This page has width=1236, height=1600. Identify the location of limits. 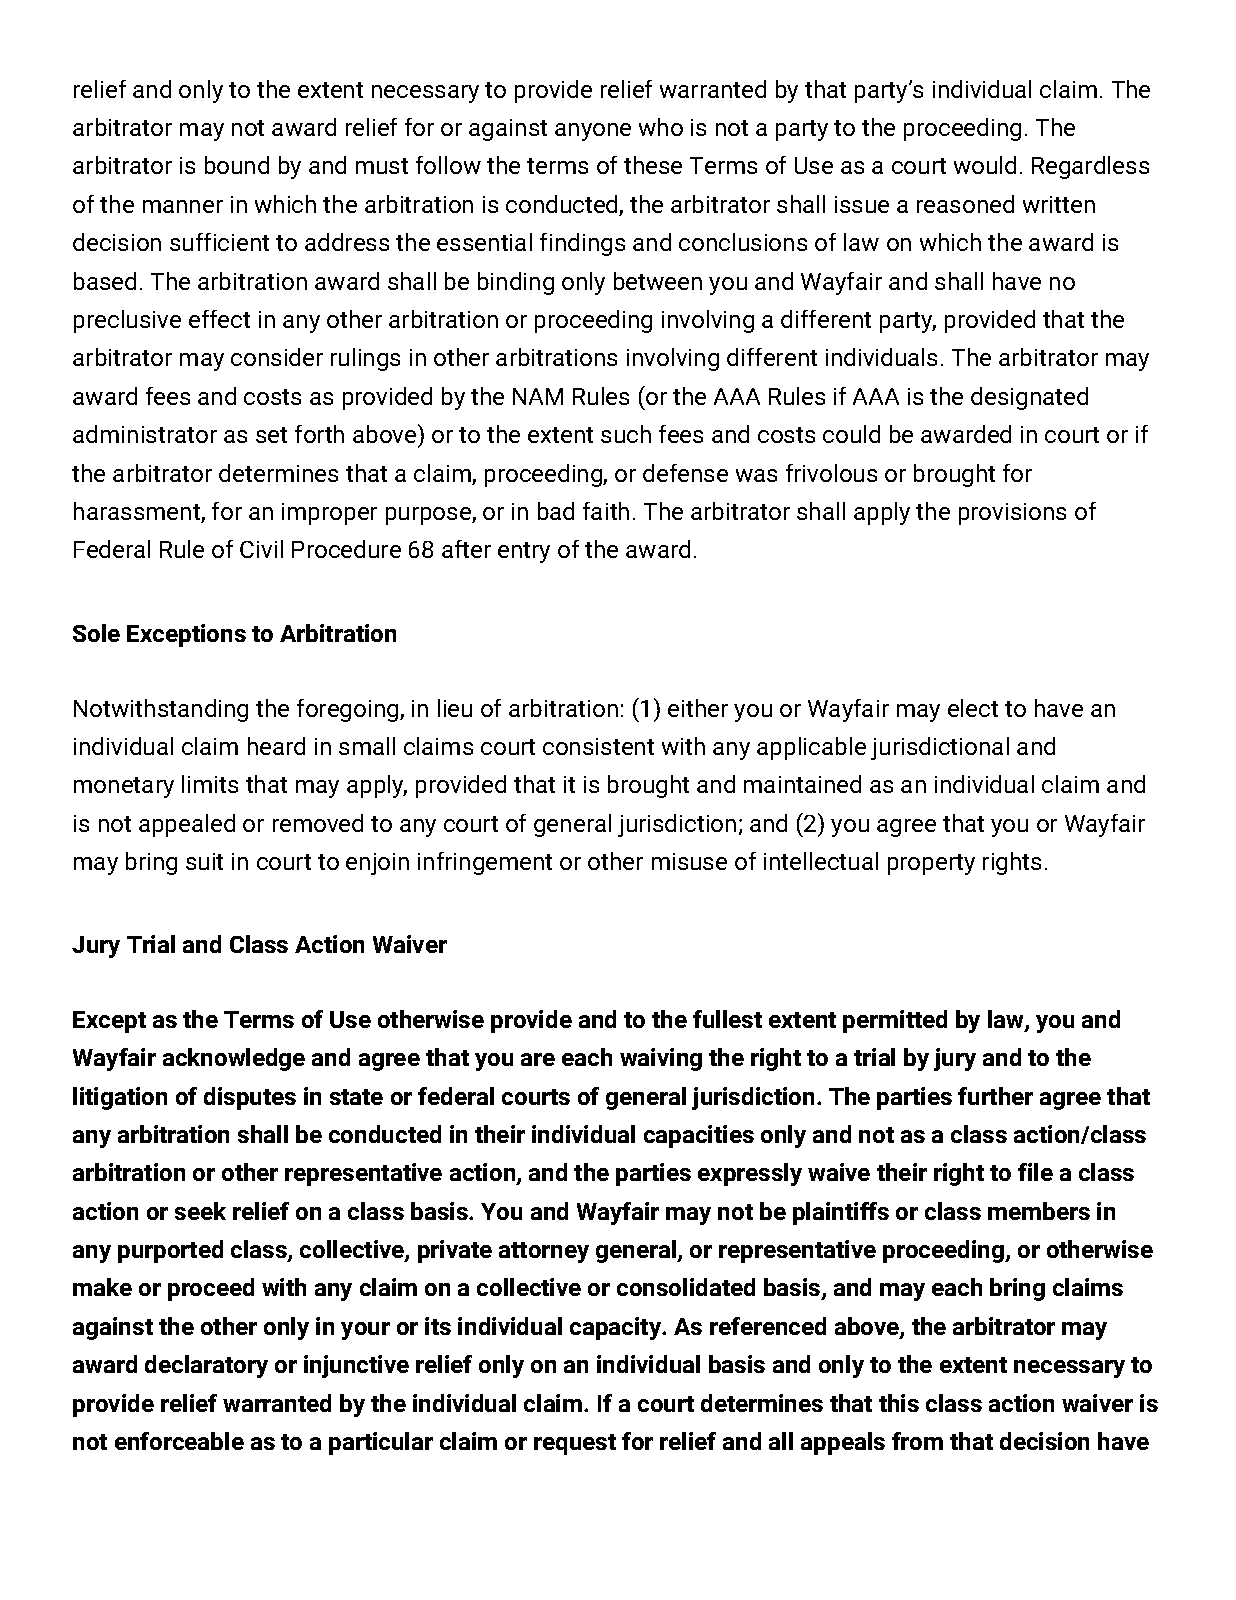
(210, 784).
